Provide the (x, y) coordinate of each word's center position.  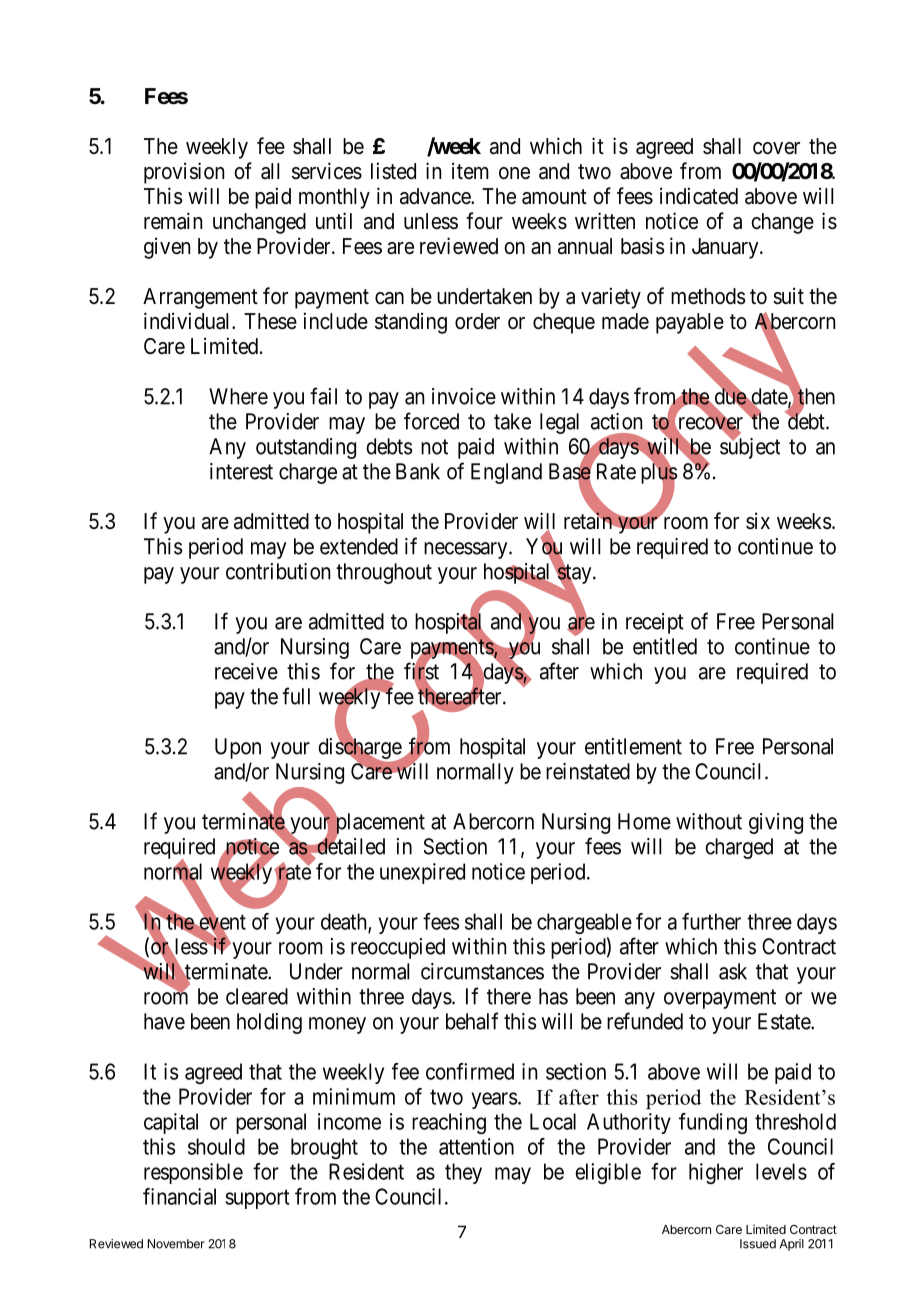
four (484, 221)
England (506, 473)
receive (246, 671)
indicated (699, 196)
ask (733, 971)
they (463, 1173)
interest (241, 471)
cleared (257, 996)
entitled (665, 646)
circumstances (482, 971)
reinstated (588, 771)
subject (750, 448)
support (257, 1199)
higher (716, 1173)
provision (184, 173)
